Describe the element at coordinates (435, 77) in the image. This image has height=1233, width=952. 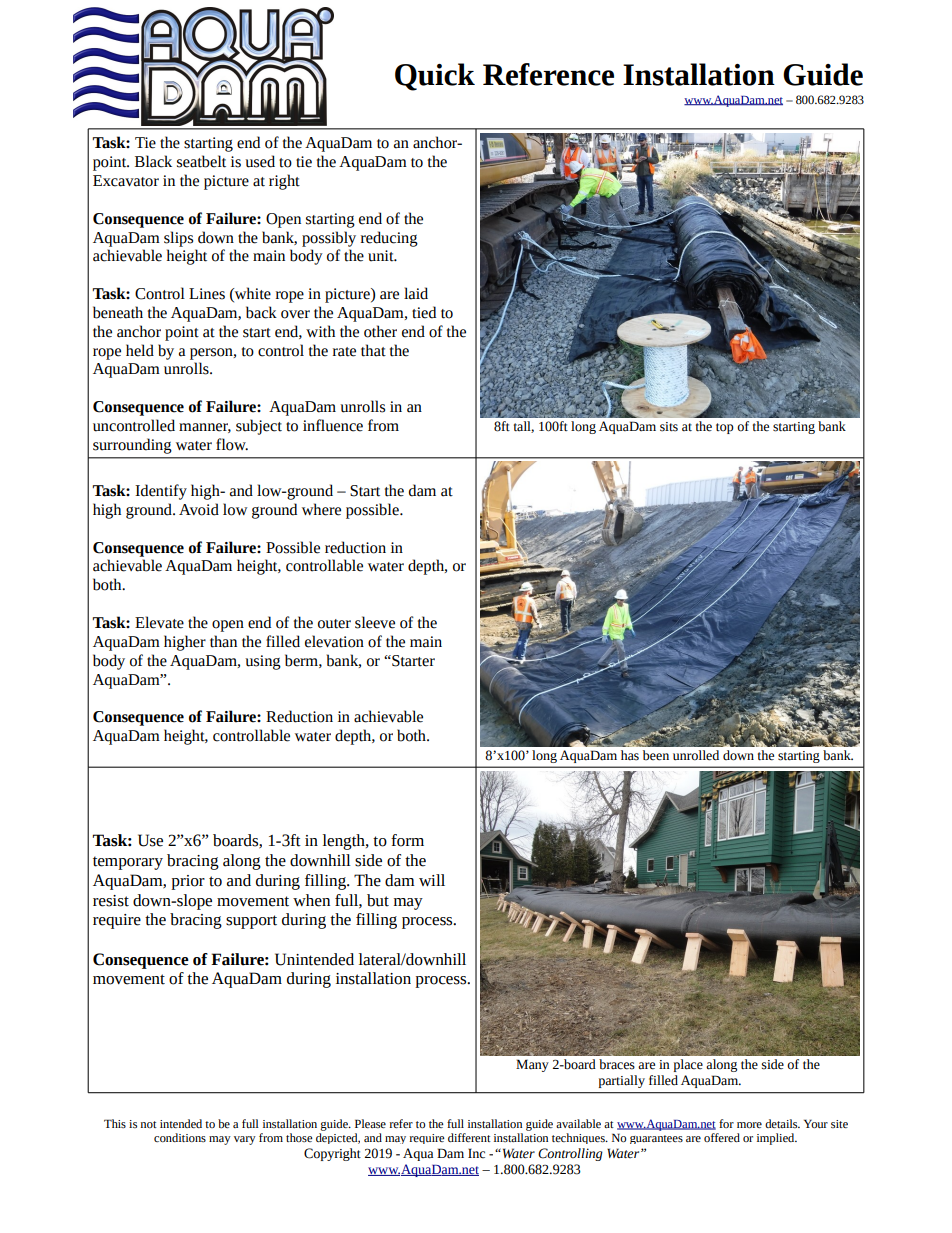
I see `Quick` at that location.
